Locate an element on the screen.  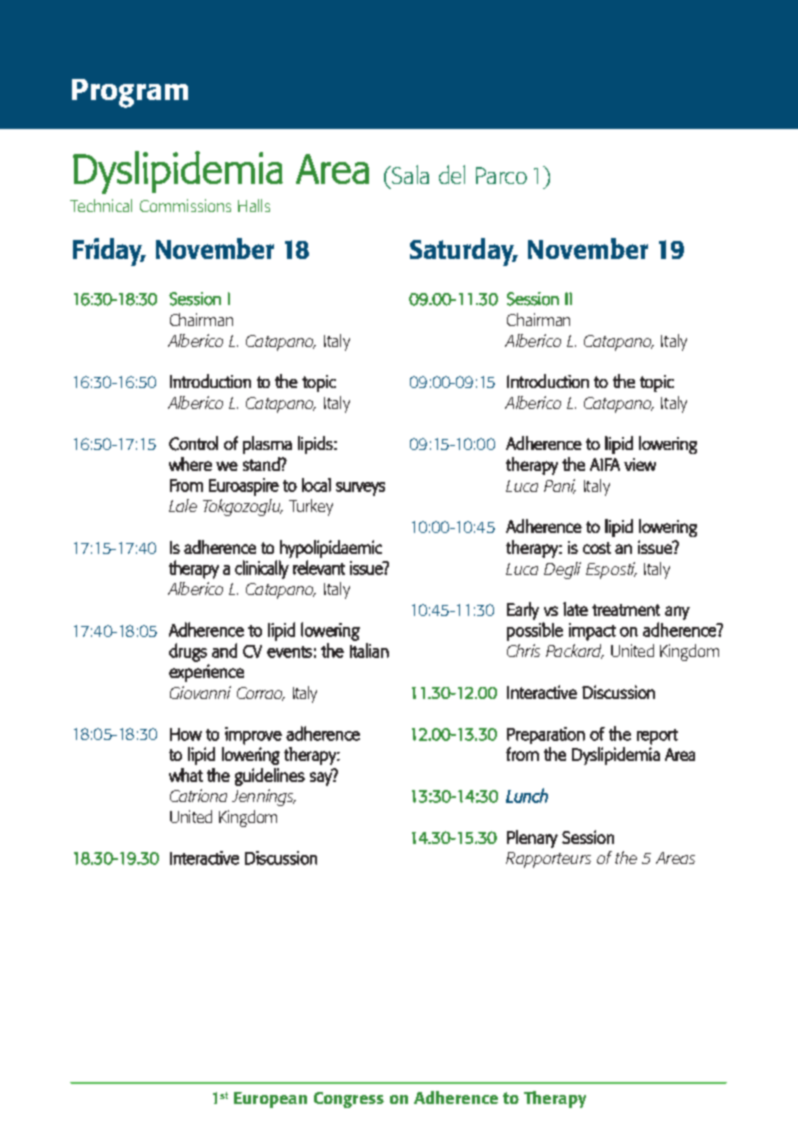
Program is located at coordinates (130, 93).
